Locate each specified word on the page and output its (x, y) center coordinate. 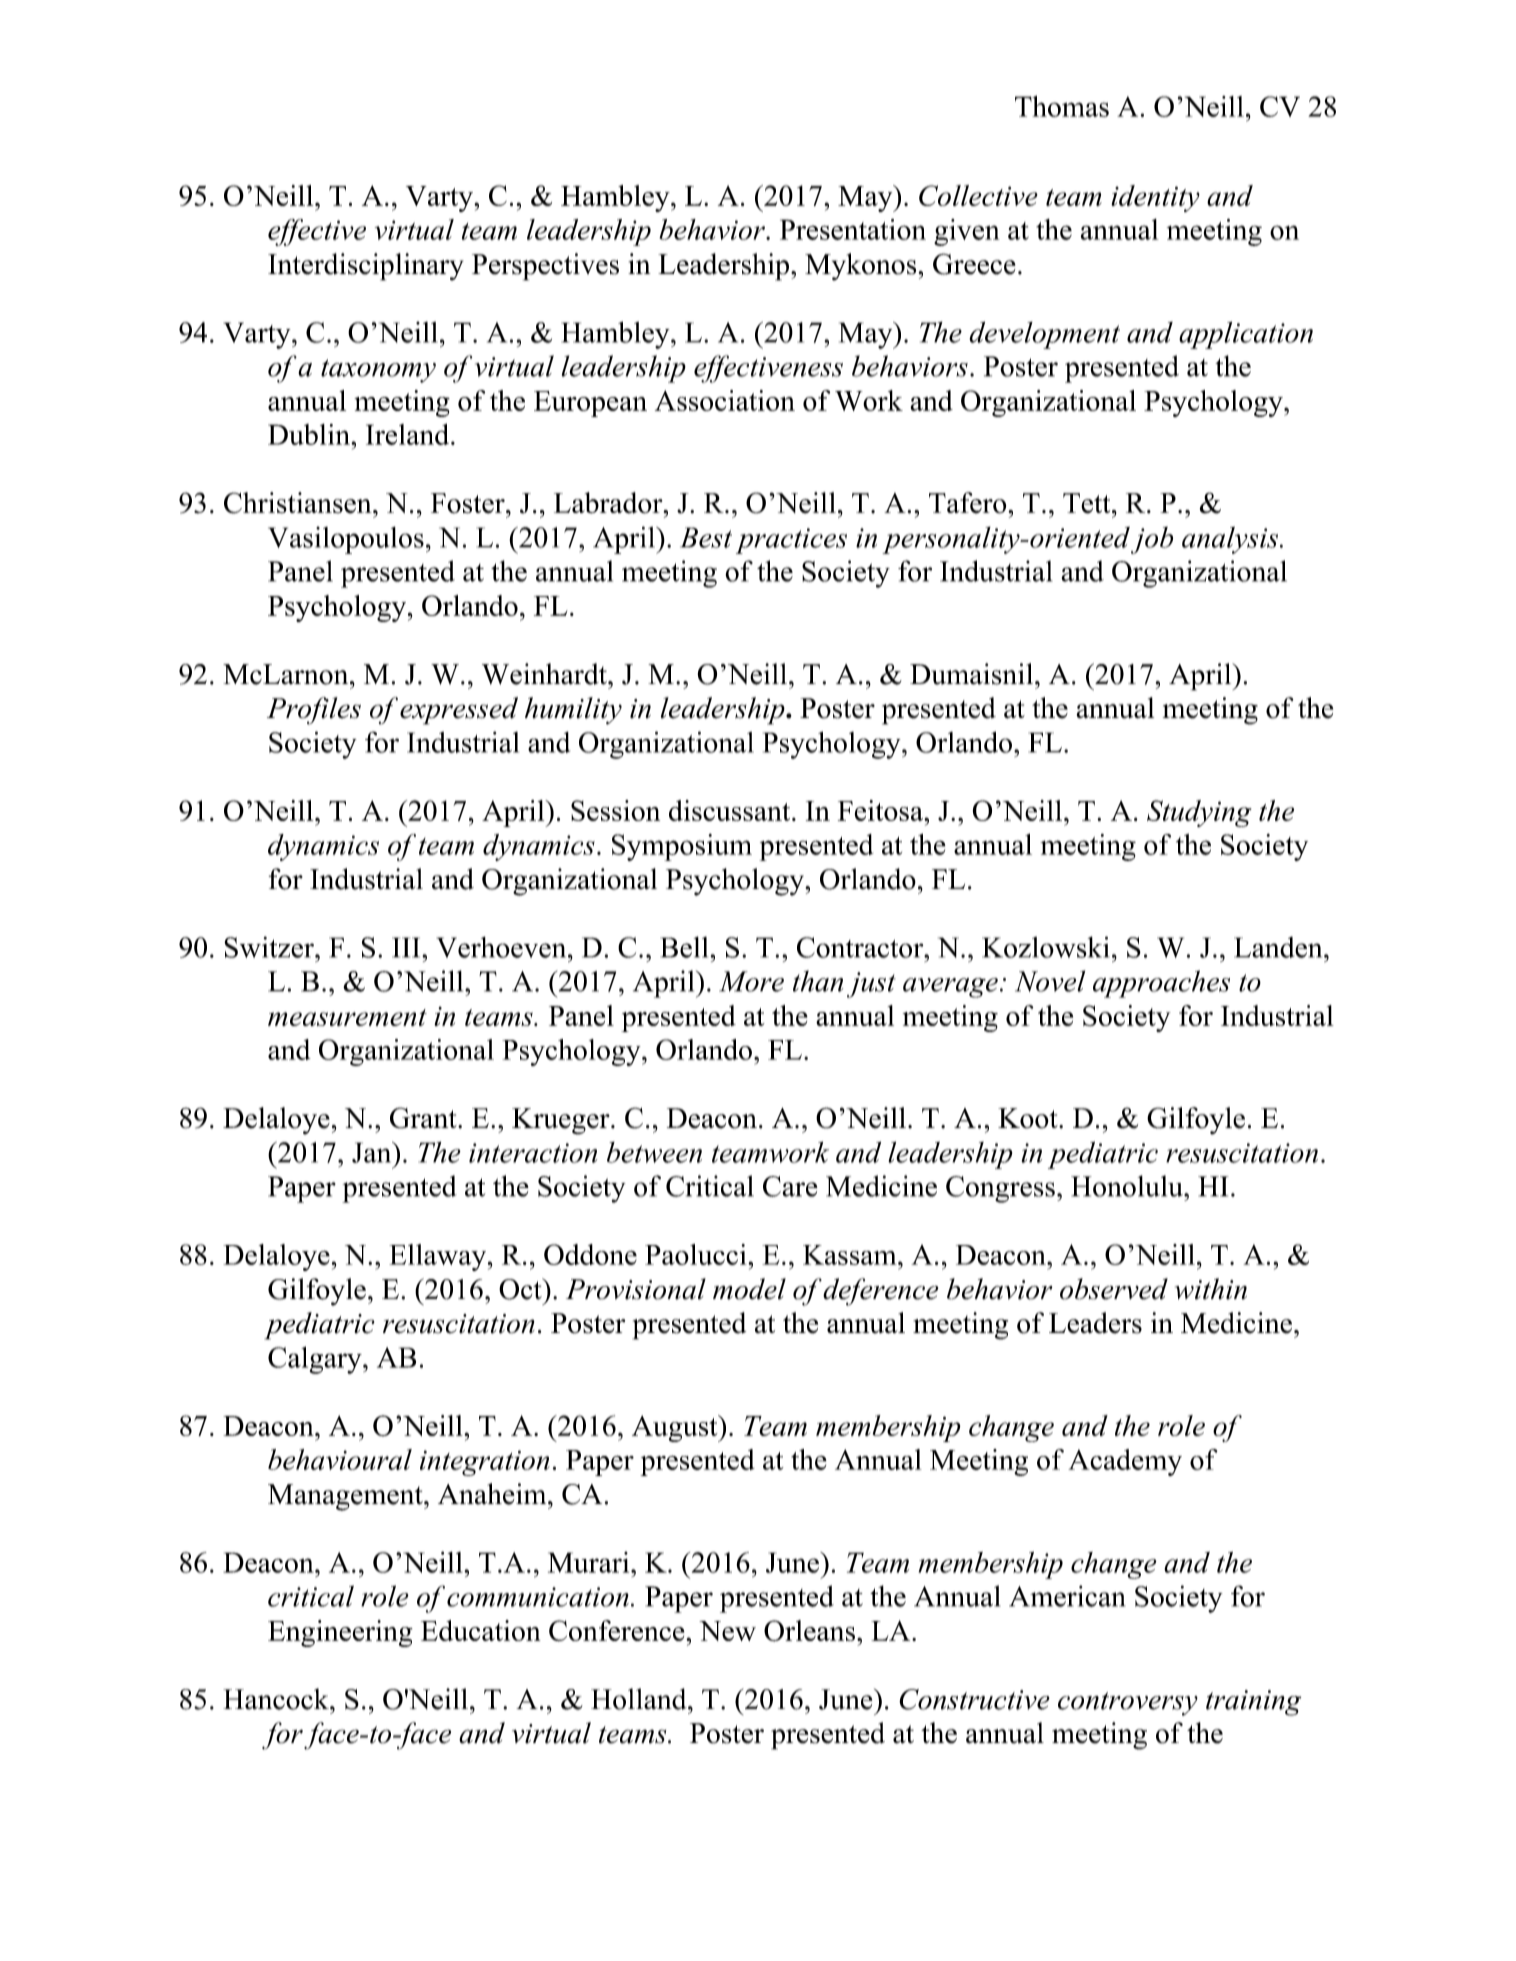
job (1152, 540)
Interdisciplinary (365, 267)
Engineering (340, 1633)
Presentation (853, 229)
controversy (1128, 1704)
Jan (373, 1152)
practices (791, 541)
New (727, 1631)
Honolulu (1128, 1186)
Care (790, 1186)
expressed (459, 711)
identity (1155, 198)
